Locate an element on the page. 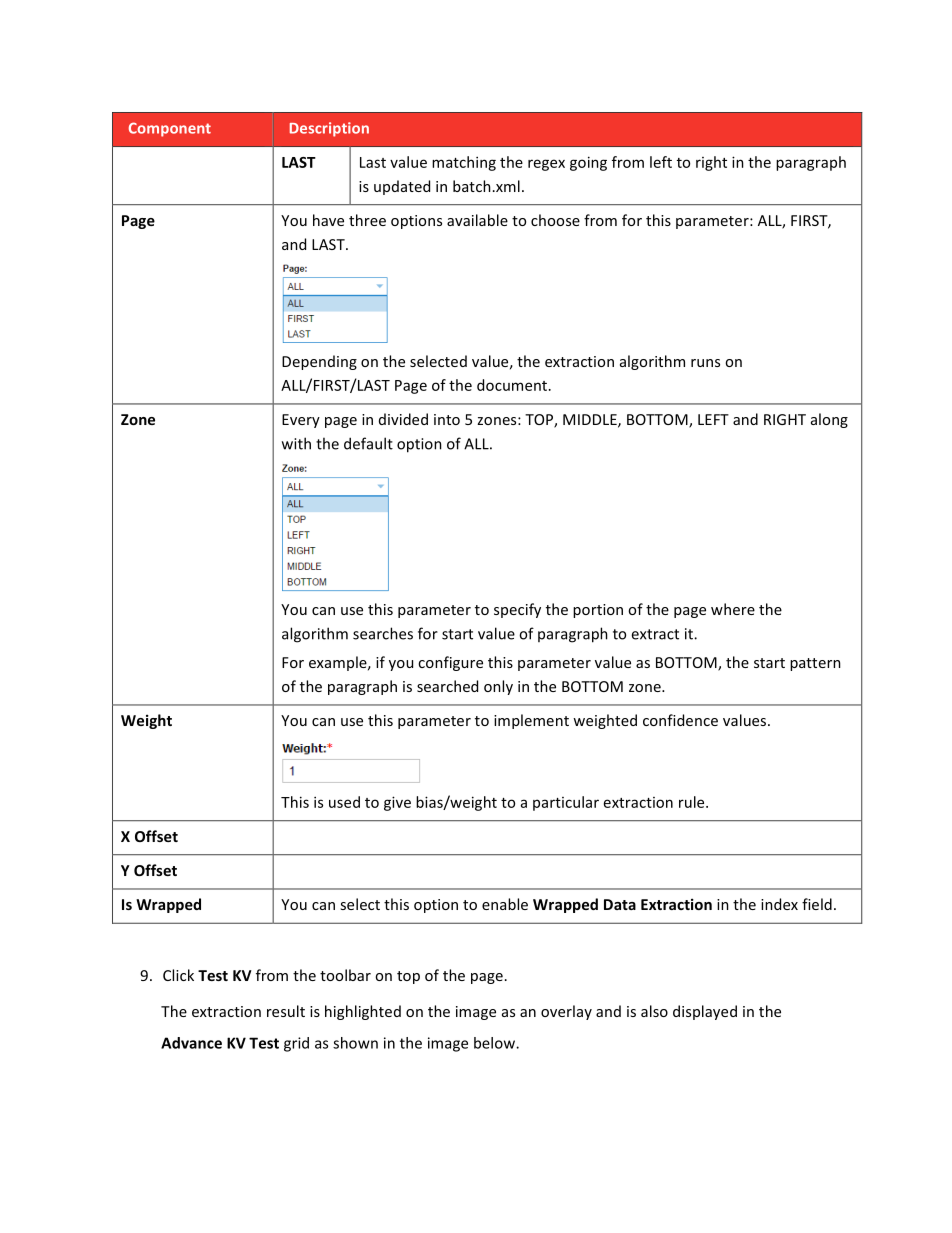  pattern is located at coordinates (815, 664).
